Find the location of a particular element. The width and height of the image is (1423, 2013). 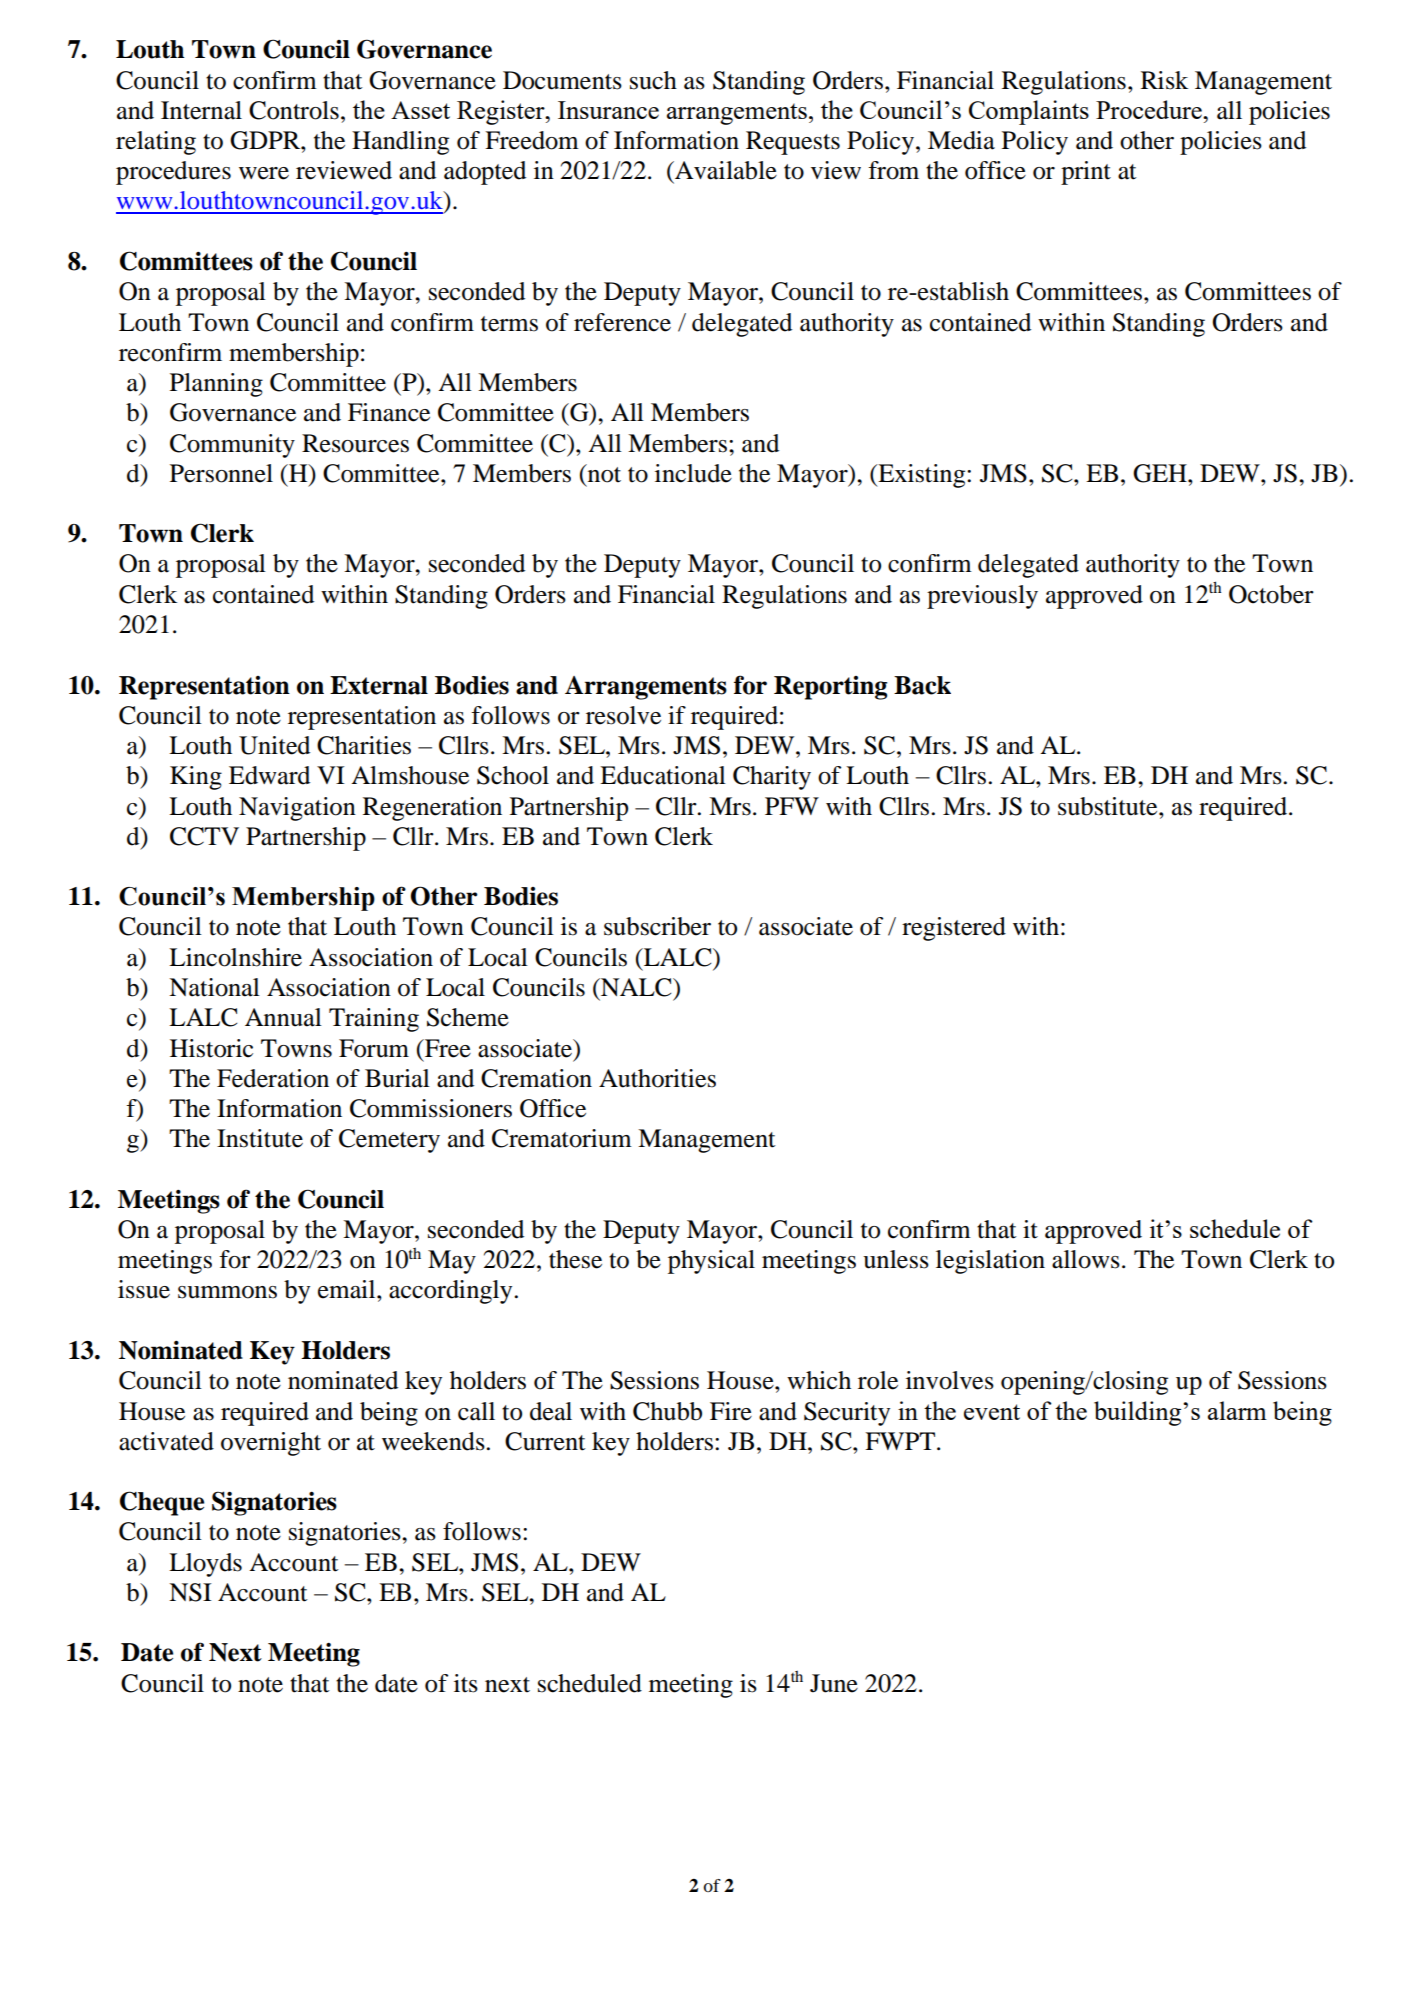

June is located at coordinates (834, 1683).
